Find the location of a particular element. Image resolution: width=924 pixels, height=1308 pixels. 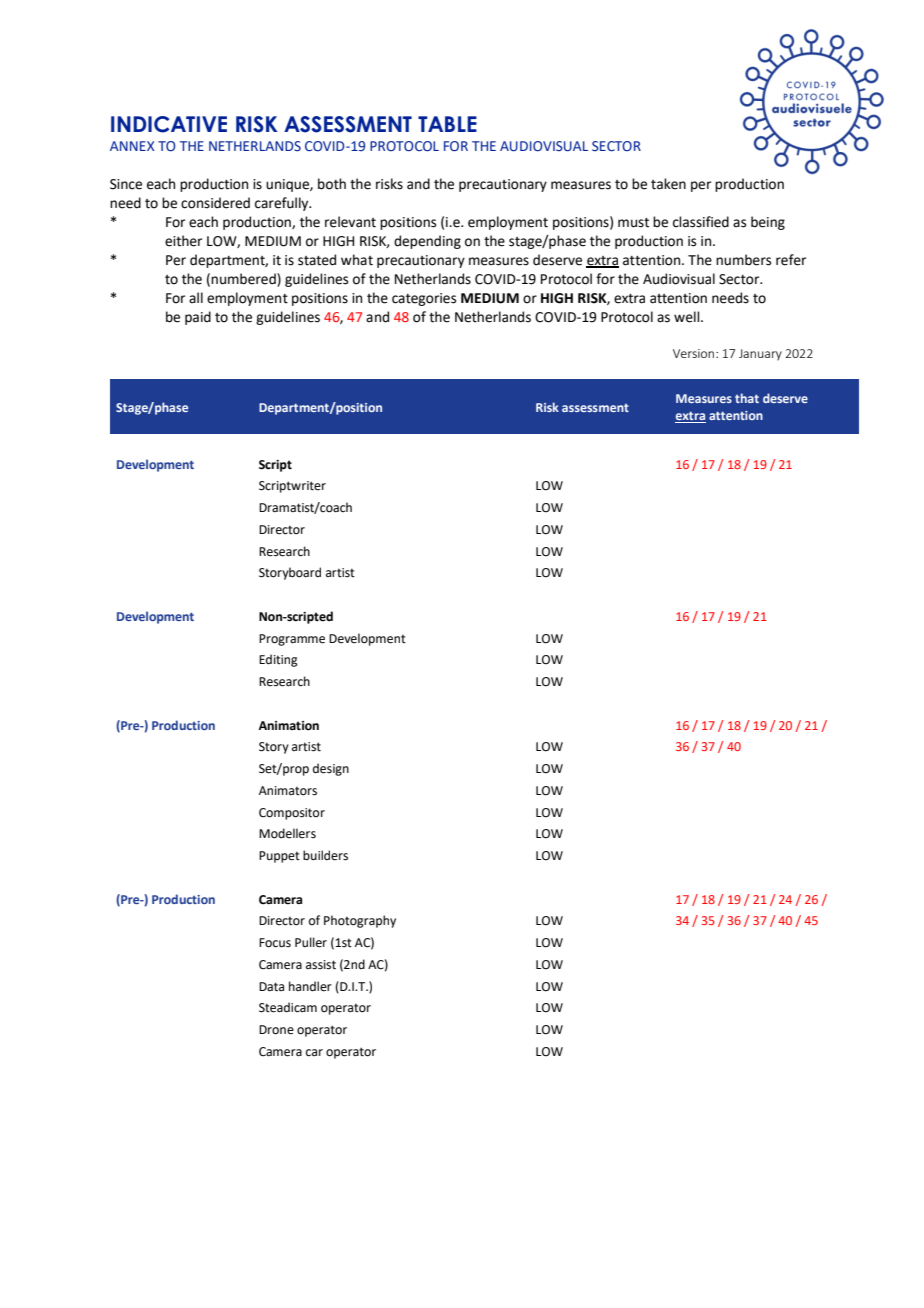

Photography is located at coordinates (360, 921).
